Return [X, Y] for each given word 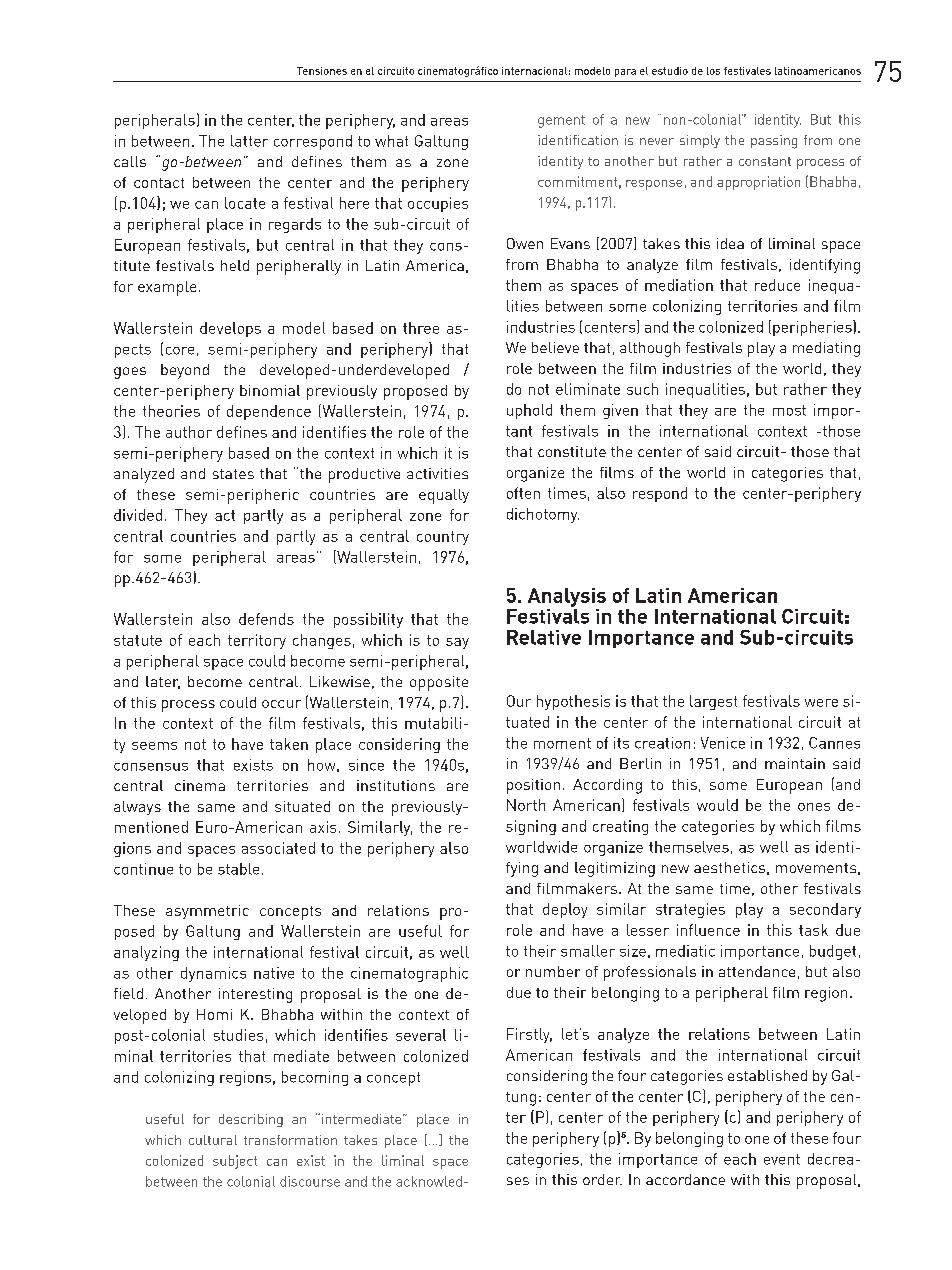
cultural [213, 1140]
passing [774, 142]
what [391, 141]
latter [249, 141]
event [782, 1159]
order [602, 1179]
